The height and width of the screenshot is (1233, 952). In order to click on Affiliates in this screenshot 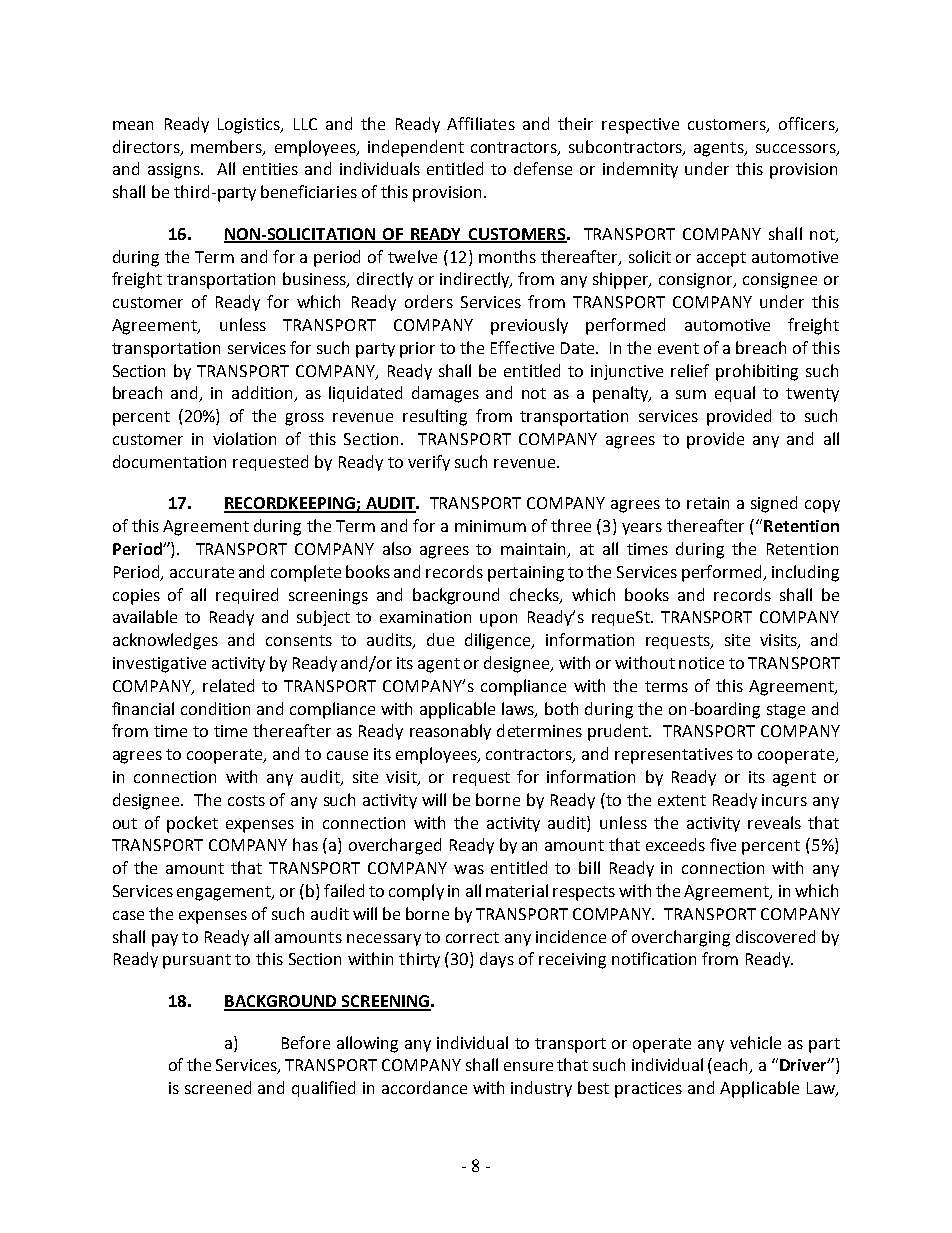, I will do `click(481, 123)`.
